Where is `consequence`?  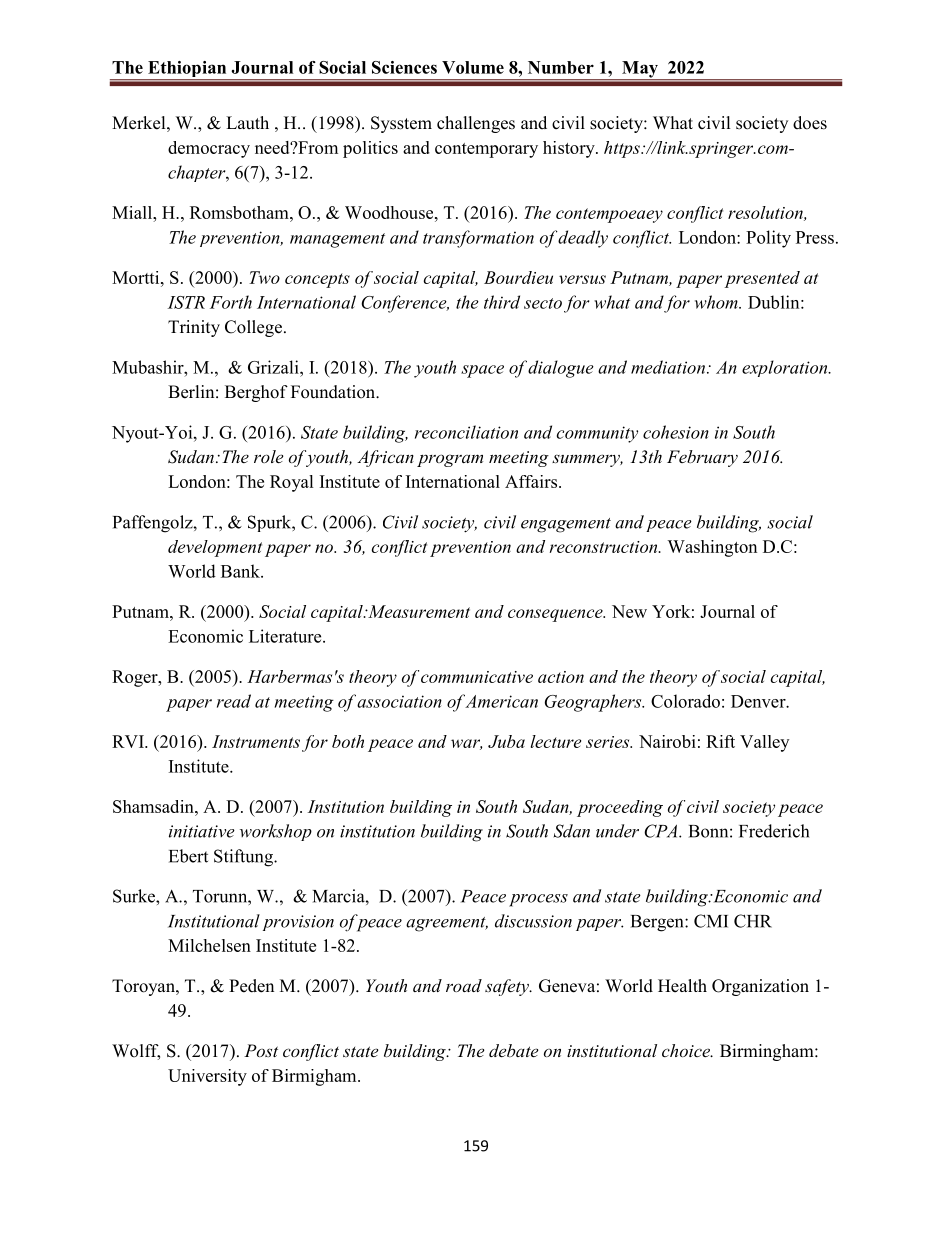 consequence is located at coordinates (556, 615).
